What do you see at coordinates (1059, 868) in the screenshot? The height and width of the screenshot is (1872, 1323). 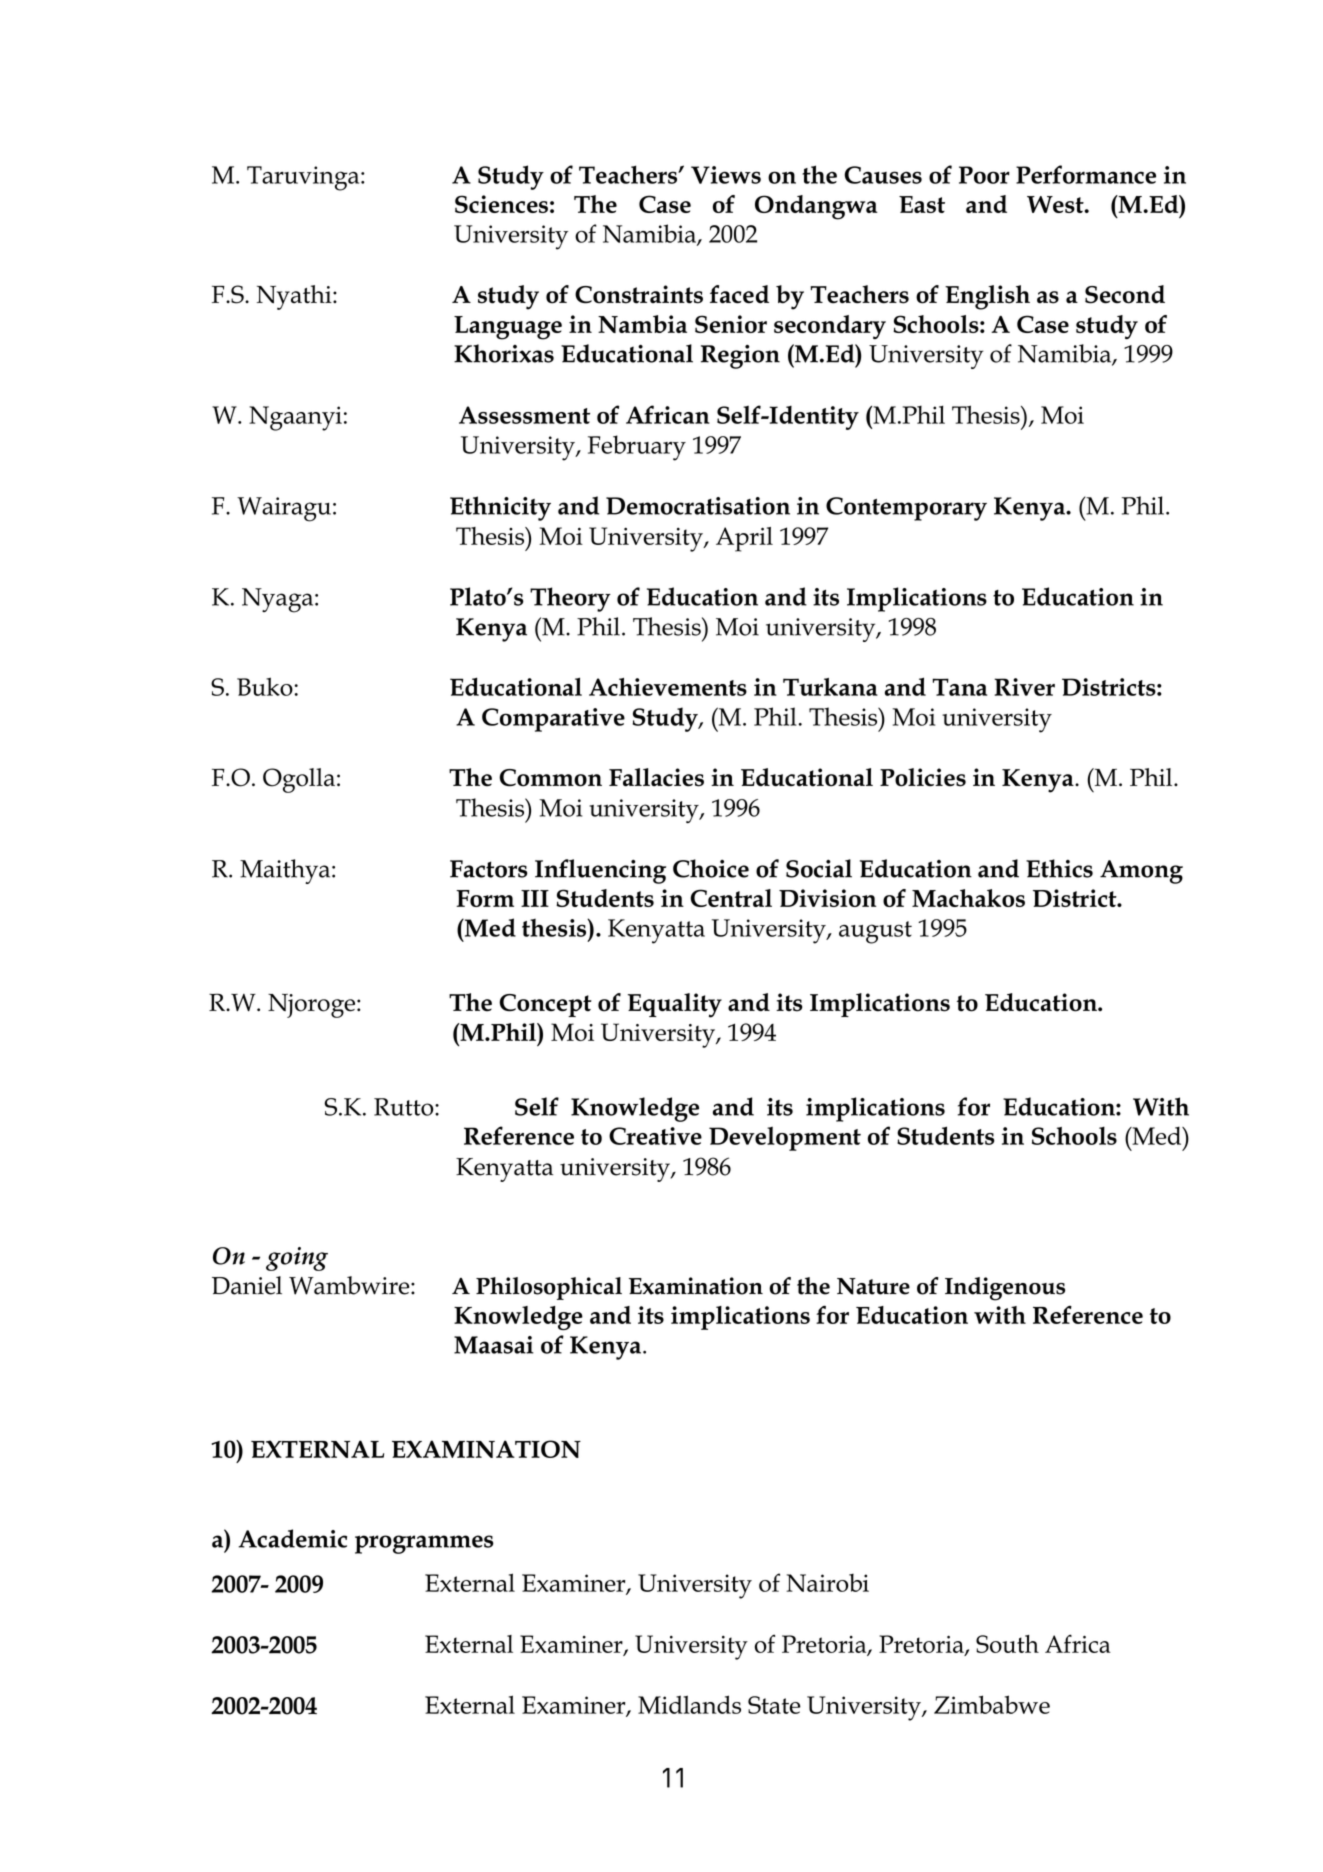 I see `Ethics` at bounding box center [1059, 868].
